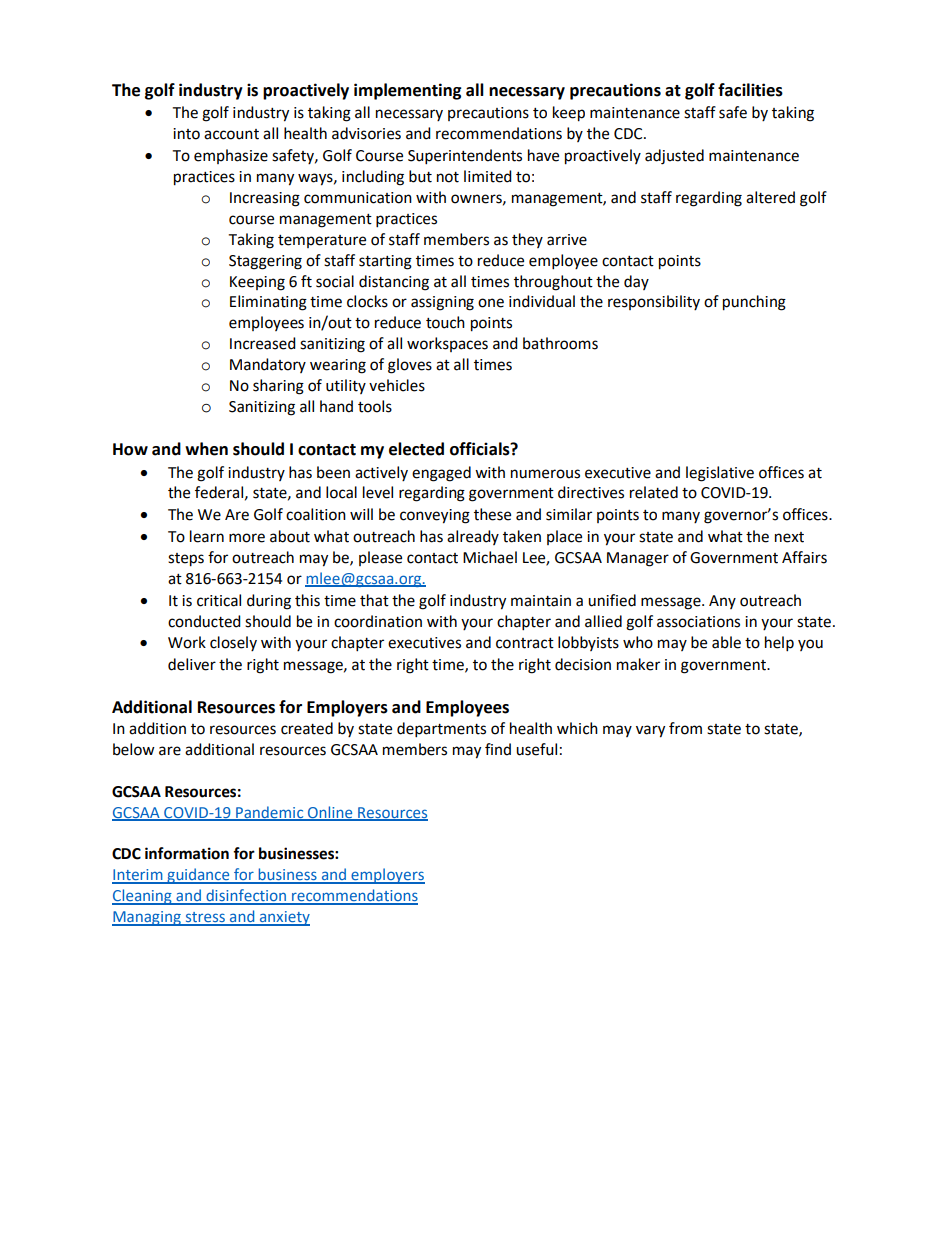 The height and width of the document is (1233, 952). What do you see at coordinates (231, 134) in the document?
I see `account` at bounding box center [231, 134].
